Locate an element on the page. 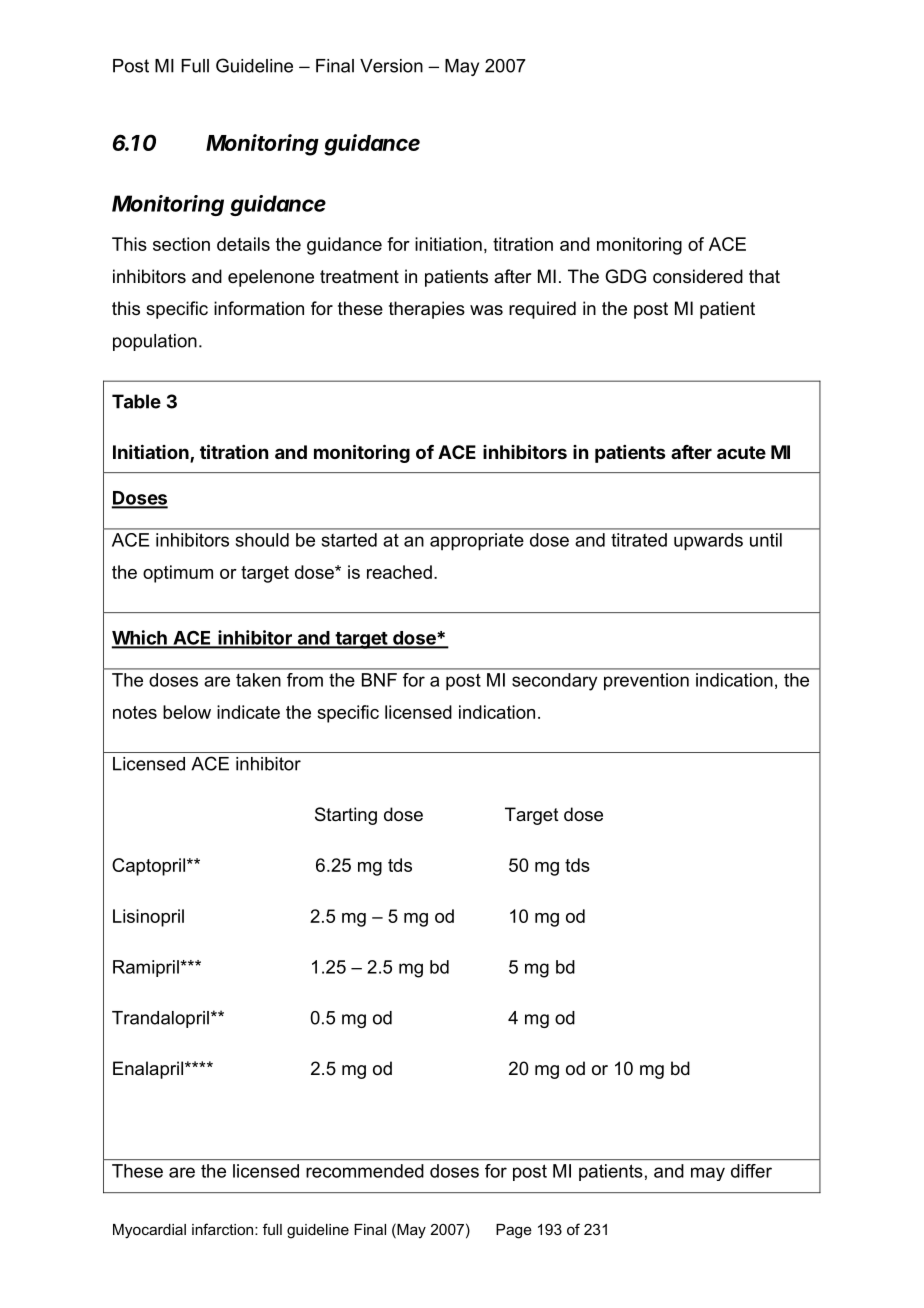 The width and height of the image is (924, 1308). should is located at coordinates (262, 540).
